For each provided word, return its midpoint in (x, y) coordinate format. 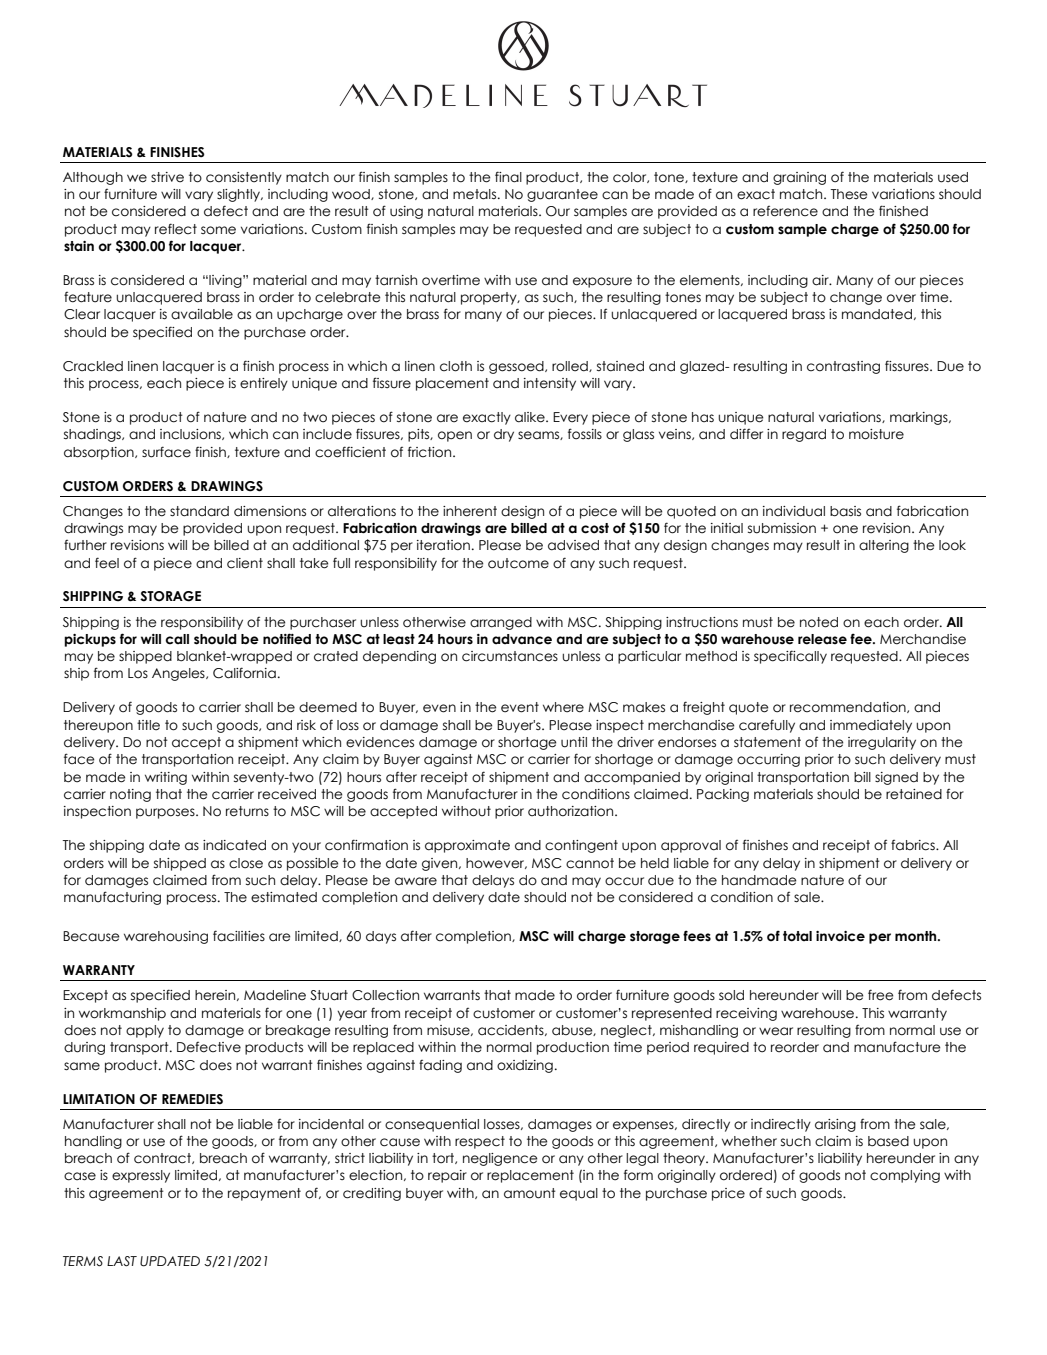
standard (199, 511)
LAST (122, 1261)
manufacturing (112, 898)
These (849, 194)
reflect (176, 229)
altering (884, 546)
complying (905, 1176)
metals (476, 194)
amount (530, 1193)
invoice (840, 936)
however (496, 863)
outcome (518, 563)
